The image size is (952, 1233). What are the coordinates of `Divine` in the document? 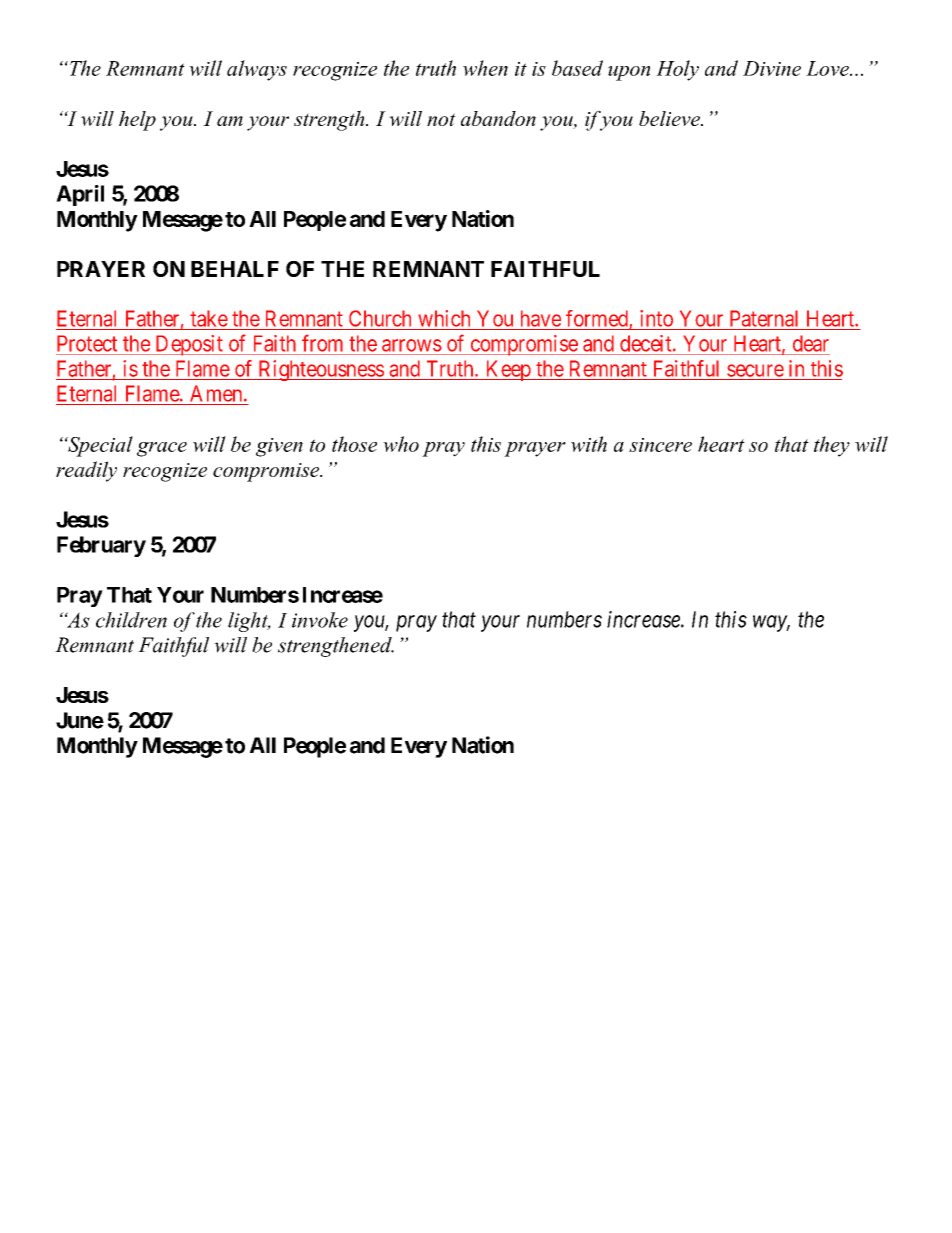 It's located at (772, 68).
